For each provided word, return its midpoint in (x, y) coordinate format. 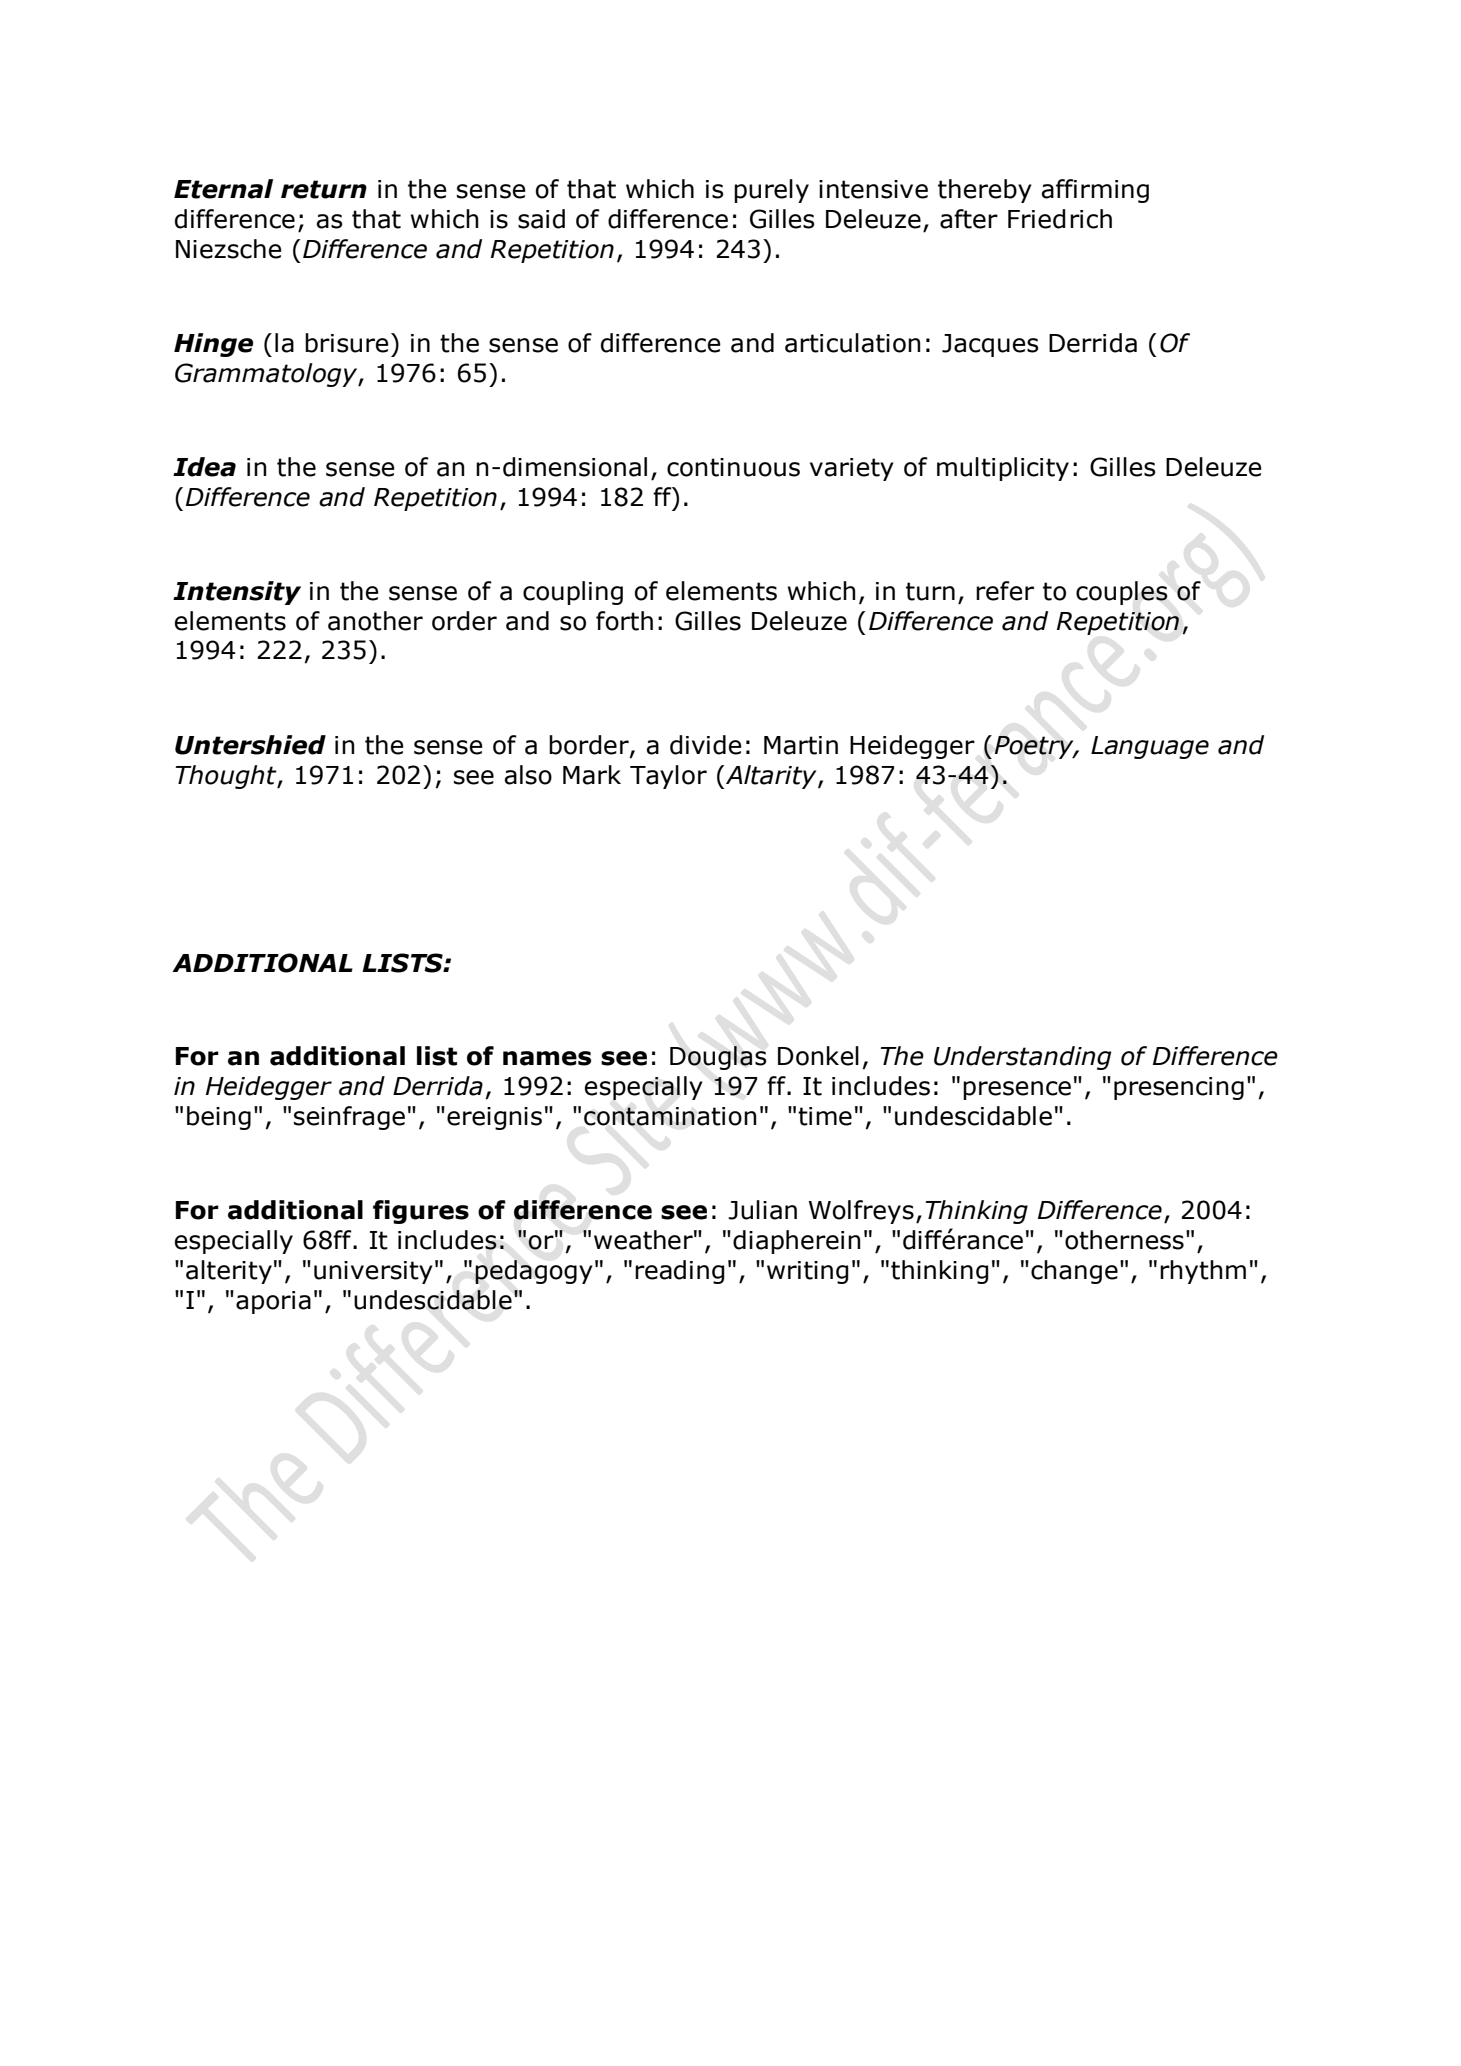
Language (1150, 747)
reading (680, 1272)
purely (771, 191)
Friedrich (1060, 219)
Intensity (237, 593)
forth (624, 621)
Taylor (668, 777)
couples (1122, 593)
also (528, 775)
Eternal (223, 189)
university (373, 1272)
